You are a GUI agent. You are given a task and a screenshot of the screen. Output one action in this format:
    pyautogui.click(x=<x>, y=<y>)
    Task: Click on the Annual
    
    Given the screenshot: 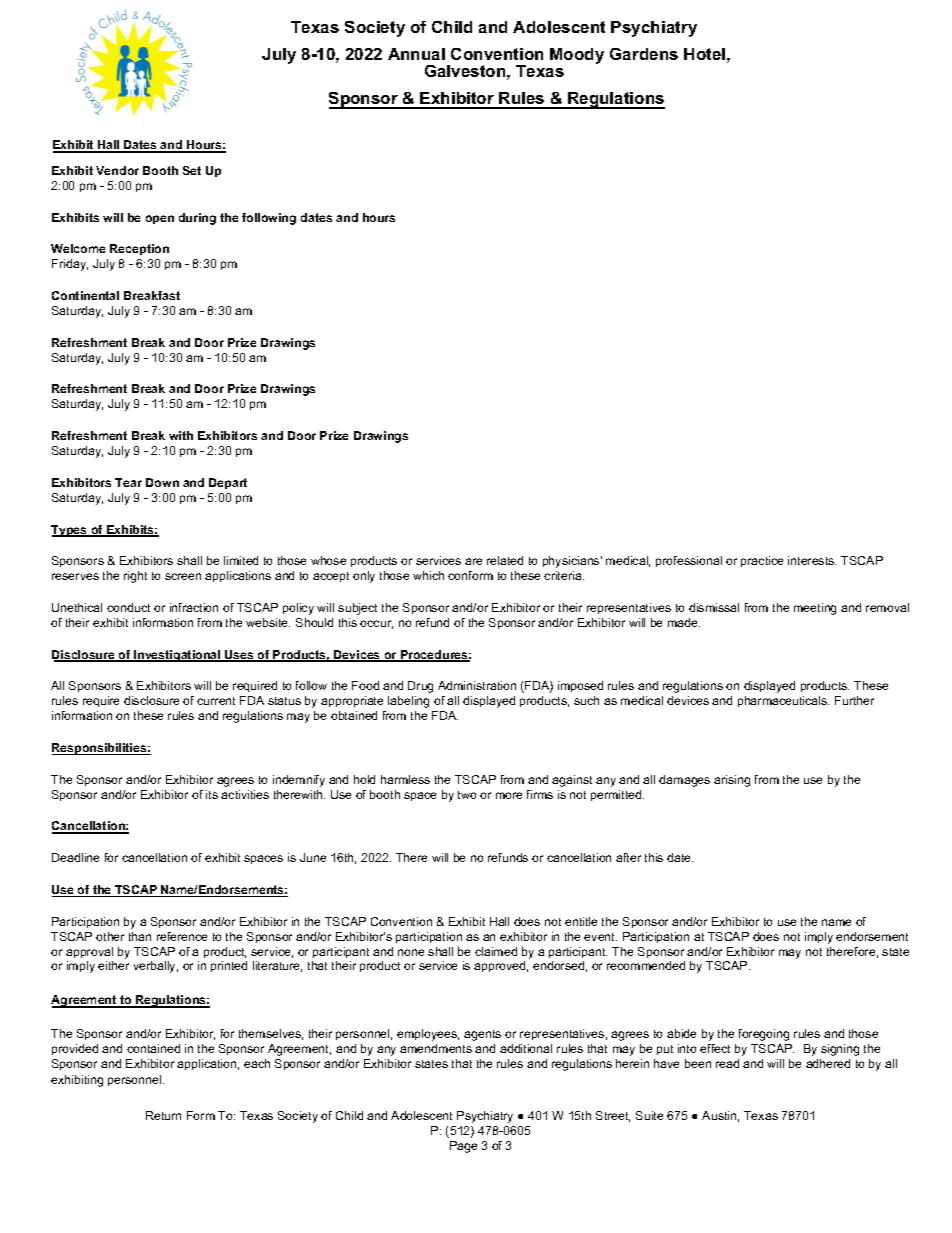 What is the action you would take?
    pyautogui.click(x=416, y=54)
